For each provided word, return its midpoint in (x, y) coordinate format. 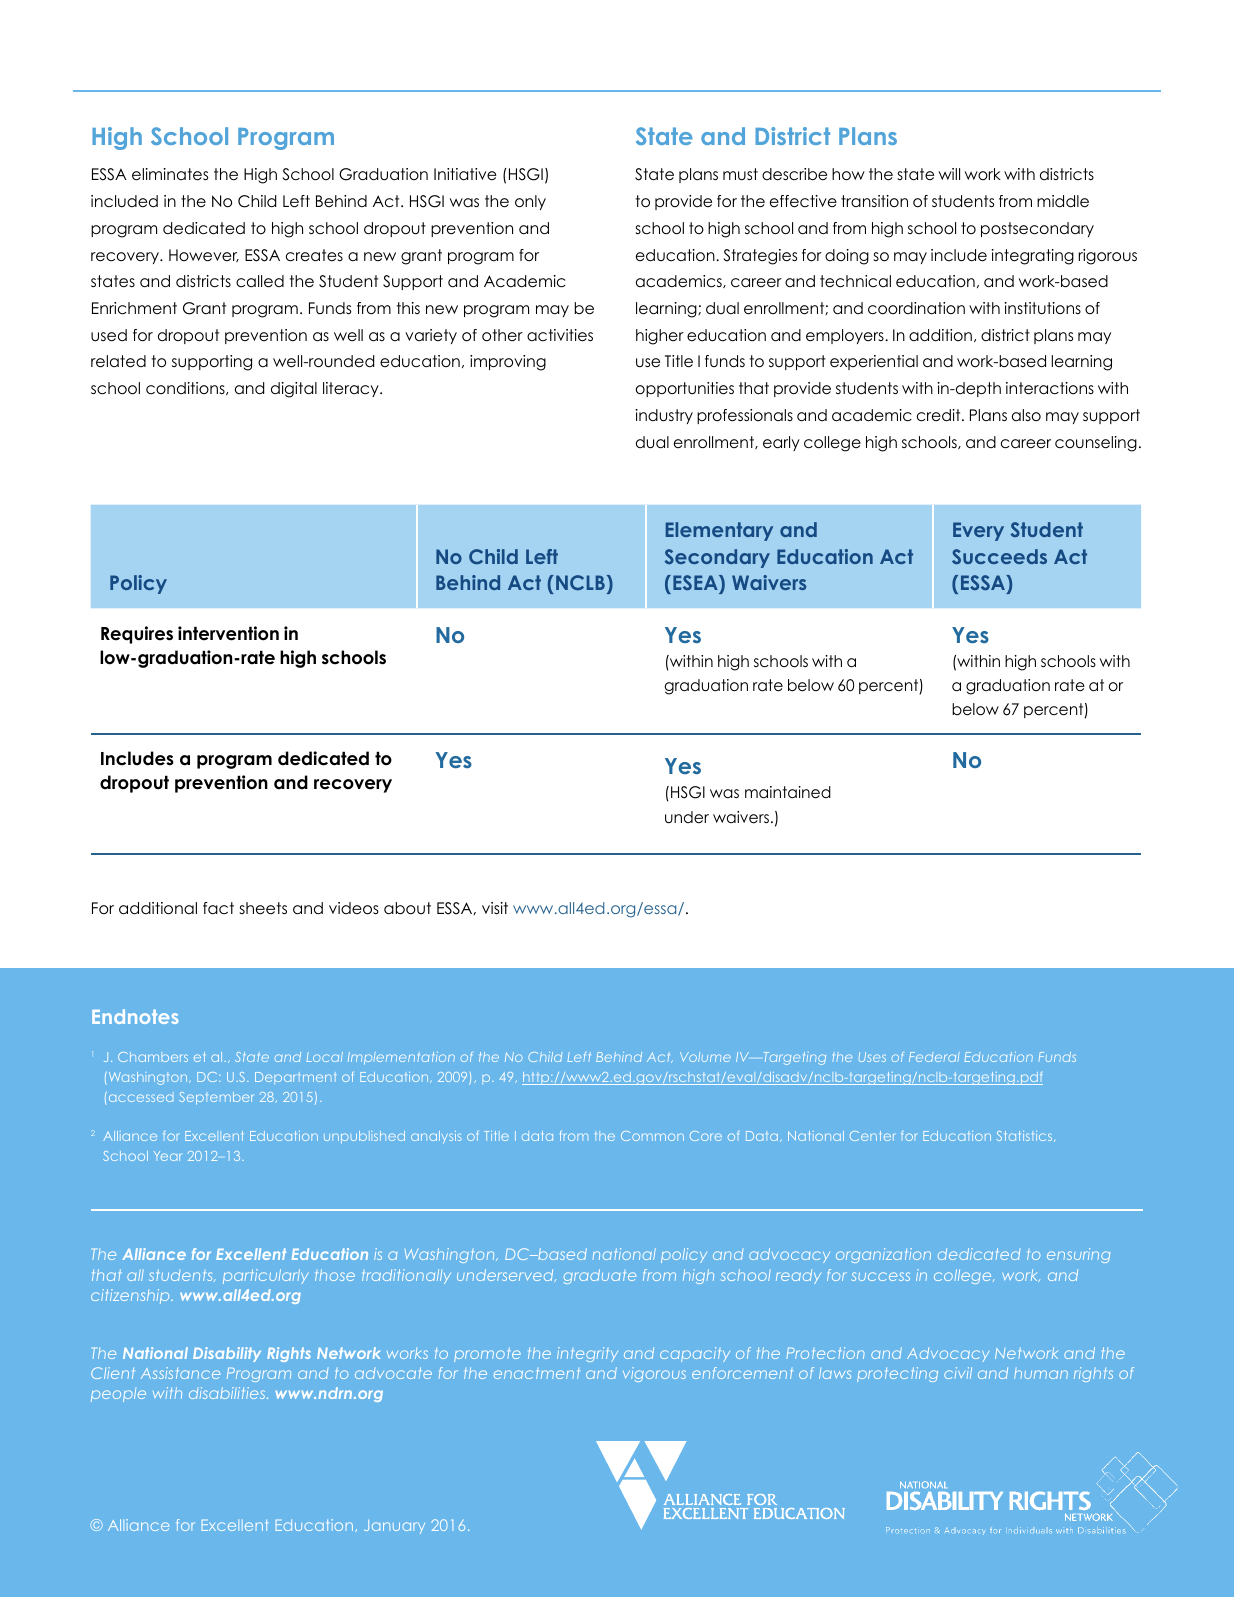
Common (652, 1136)
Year (167, 1156)
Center (873, 1136)
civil (958, 1373)
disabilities (228, 1393)
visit (495, 908)
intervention (228, 633)
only (530, 202)
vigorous (654, 1374)
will (949, 174)
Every (978, 531)
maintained (788, 792)
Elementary (719, 531)
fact (218, 908)
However (204, 255)
